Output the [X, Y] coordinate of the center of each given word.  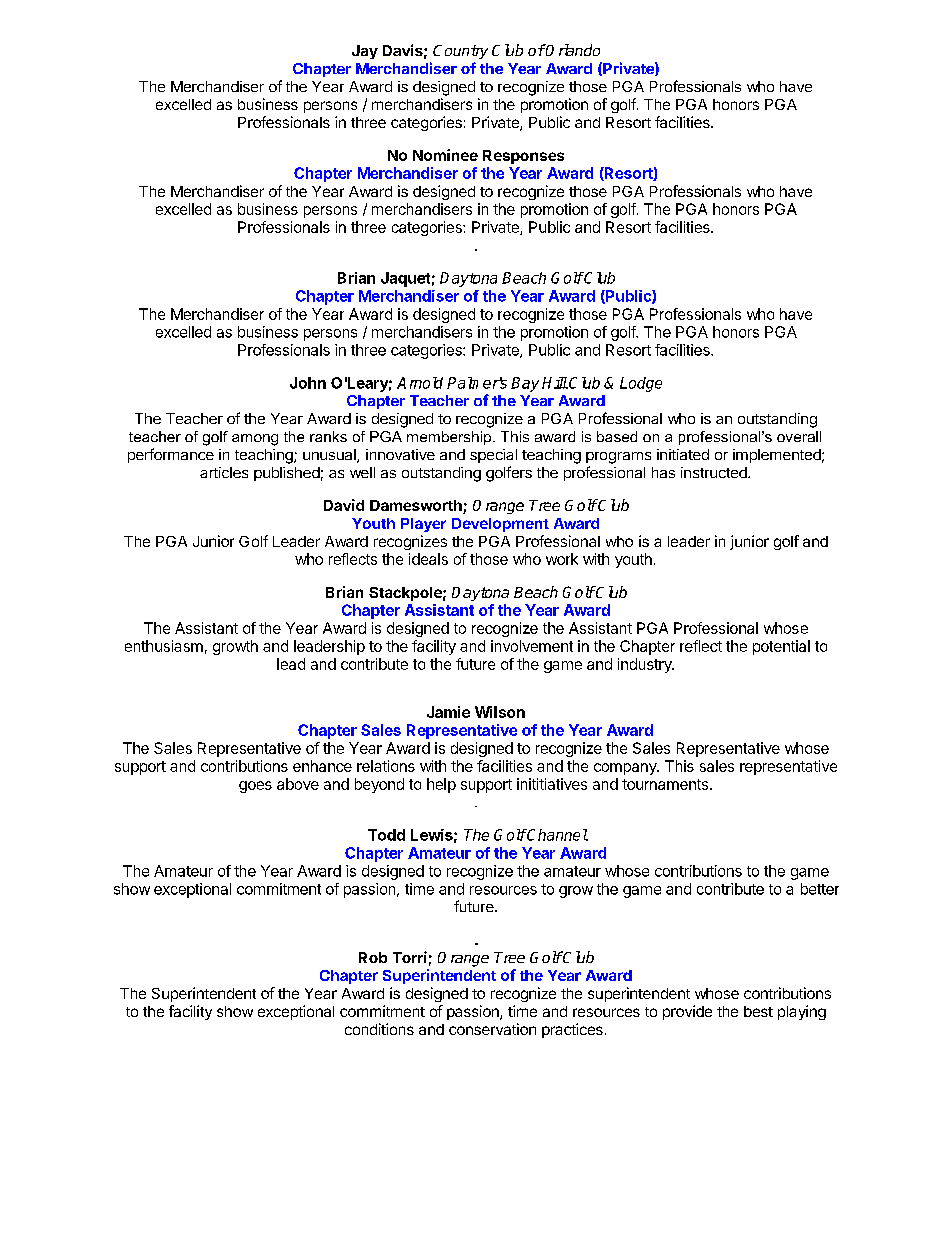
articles [224, 472]
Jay [365, 52]
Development [500, 525]
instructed [715, 472]
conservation [492, 1029]
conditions [379, 1029]
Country [460, 52]
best [758, 1011]
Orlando [572, 50]
